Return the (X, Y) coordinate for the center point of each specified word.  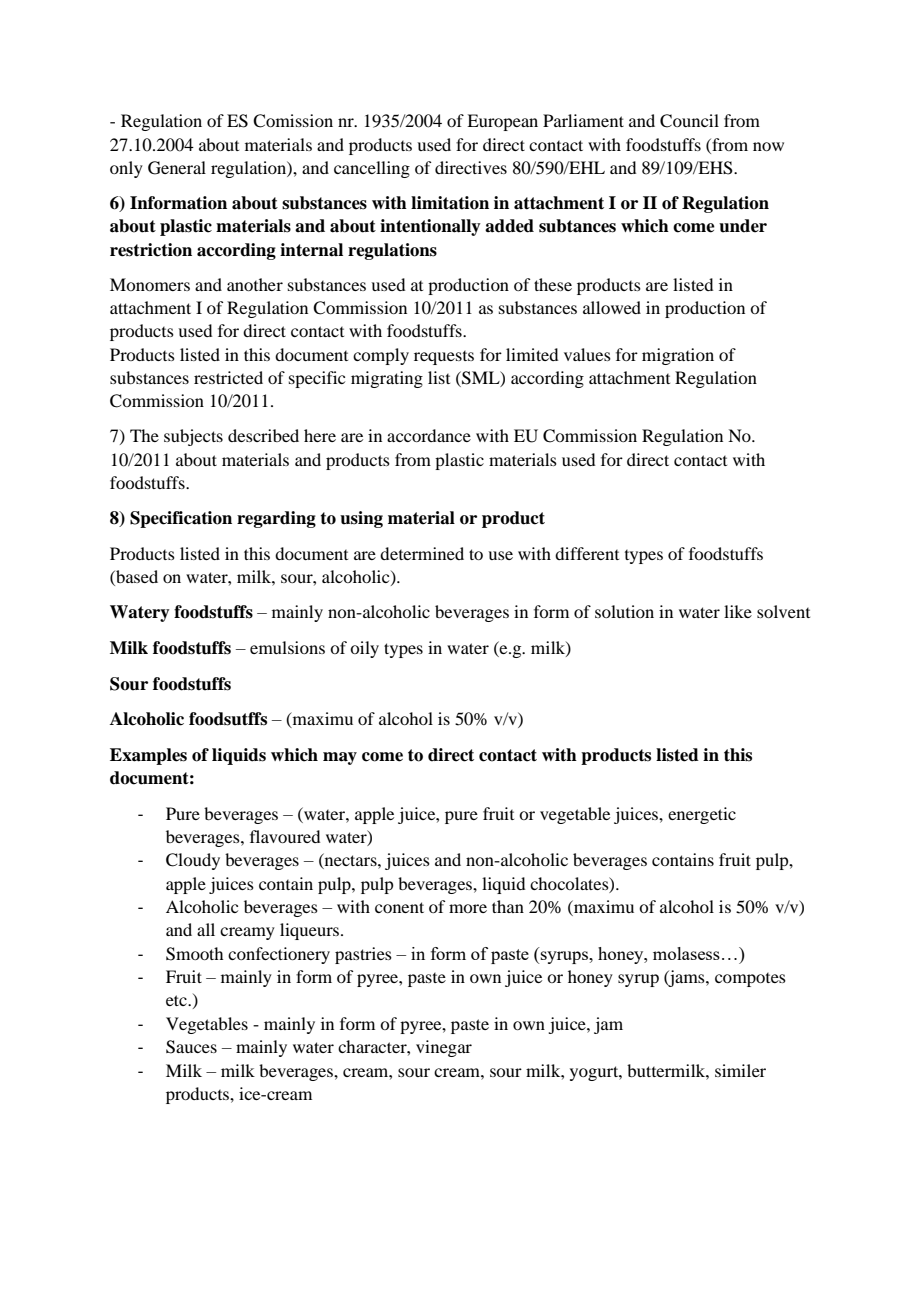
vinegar (444, 1048)
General (177, 168)
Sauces (191, 1047)
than (508, 906)
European (502, 122)
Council (689, 121)
